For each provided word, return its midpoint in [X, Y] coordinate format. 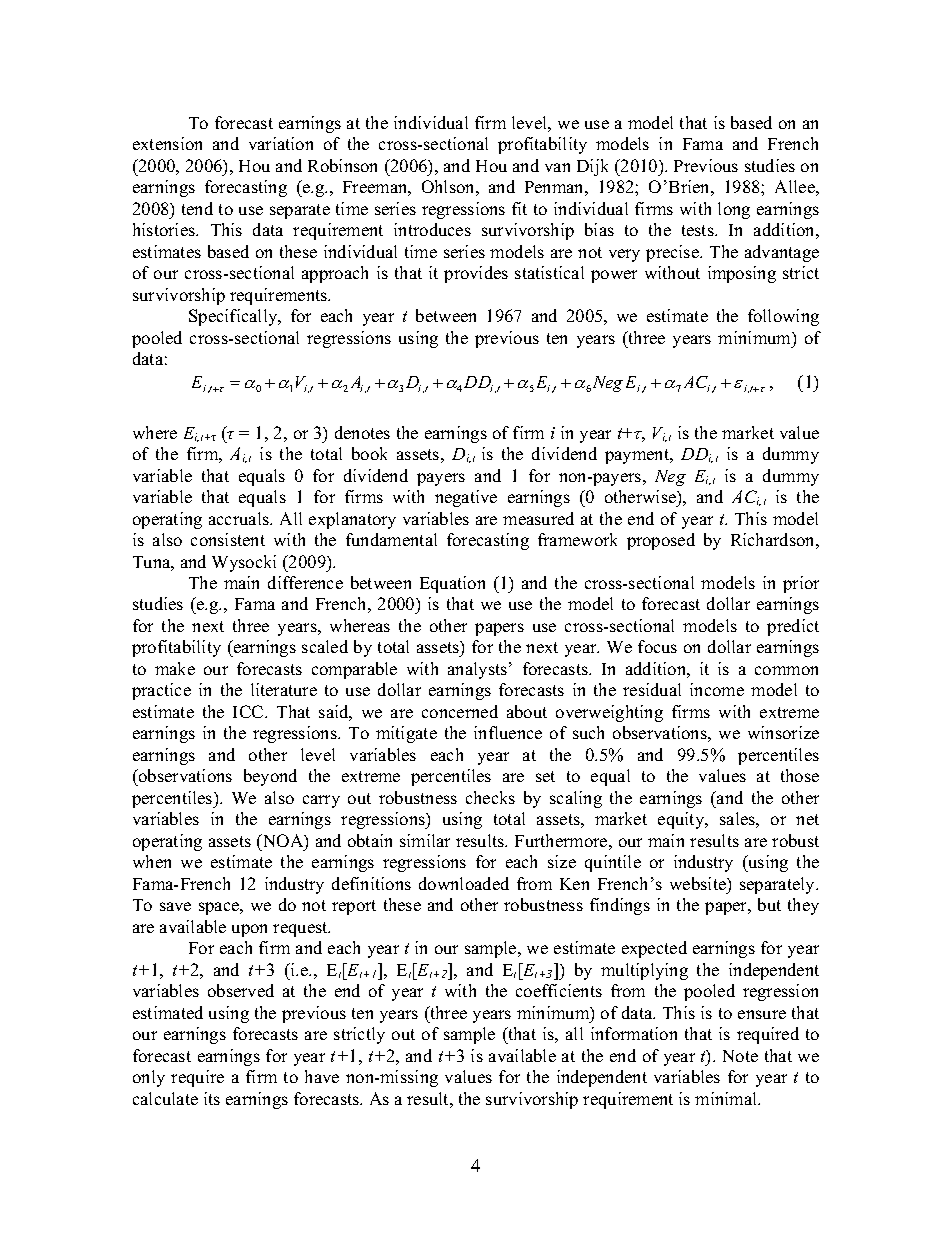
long [734, 210]
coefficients [559, 990]
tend [197, 208]
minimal [727, 1098]
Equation [452, 584]
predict [793, 627]
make [175, 668]
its [212, 1098]
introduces [432, 229]
